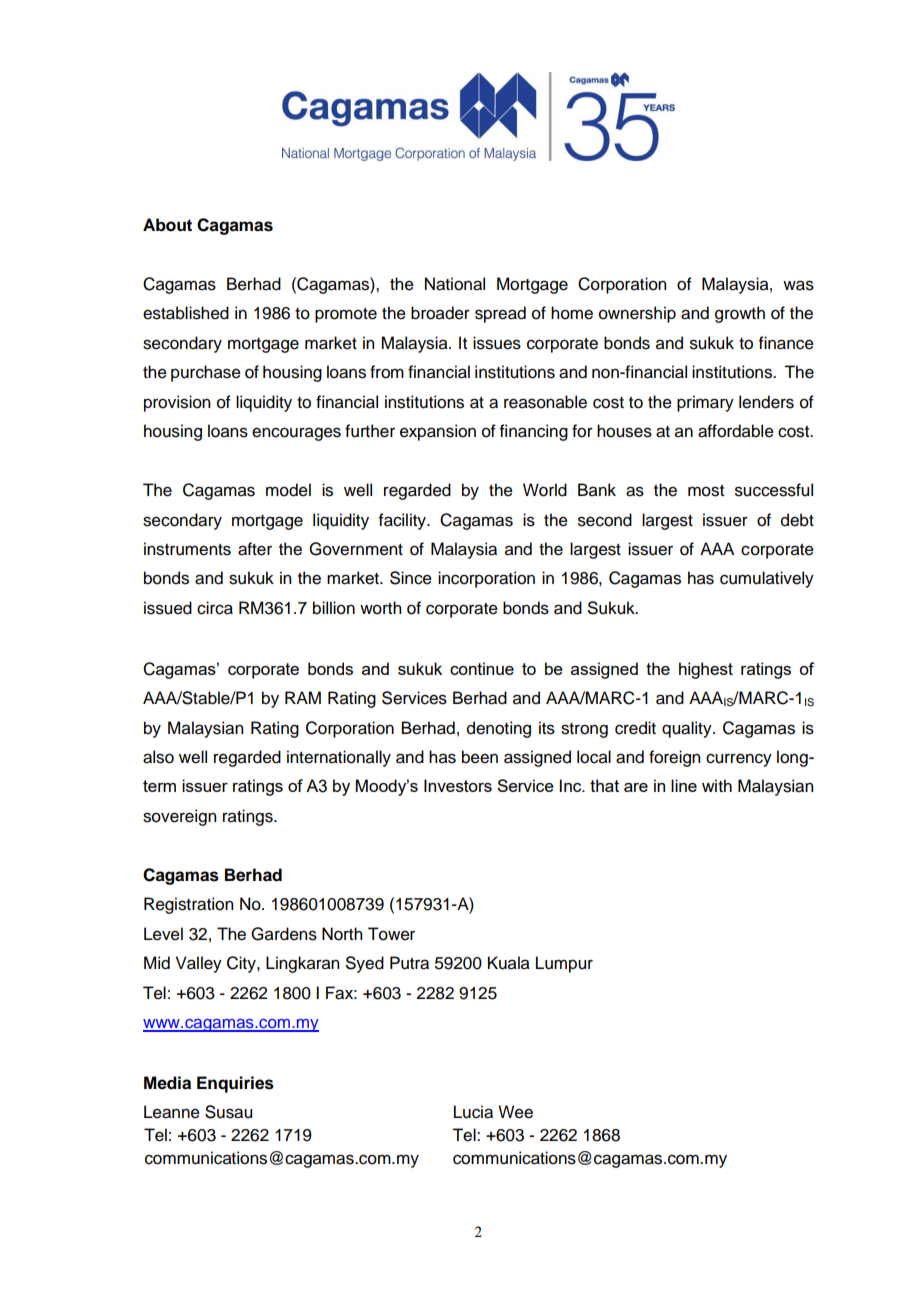 The width and height of the screenshot is (924, 1307). Describe the element at coordinates (403, 521) in the screenshot. I see `facility` at that location.
